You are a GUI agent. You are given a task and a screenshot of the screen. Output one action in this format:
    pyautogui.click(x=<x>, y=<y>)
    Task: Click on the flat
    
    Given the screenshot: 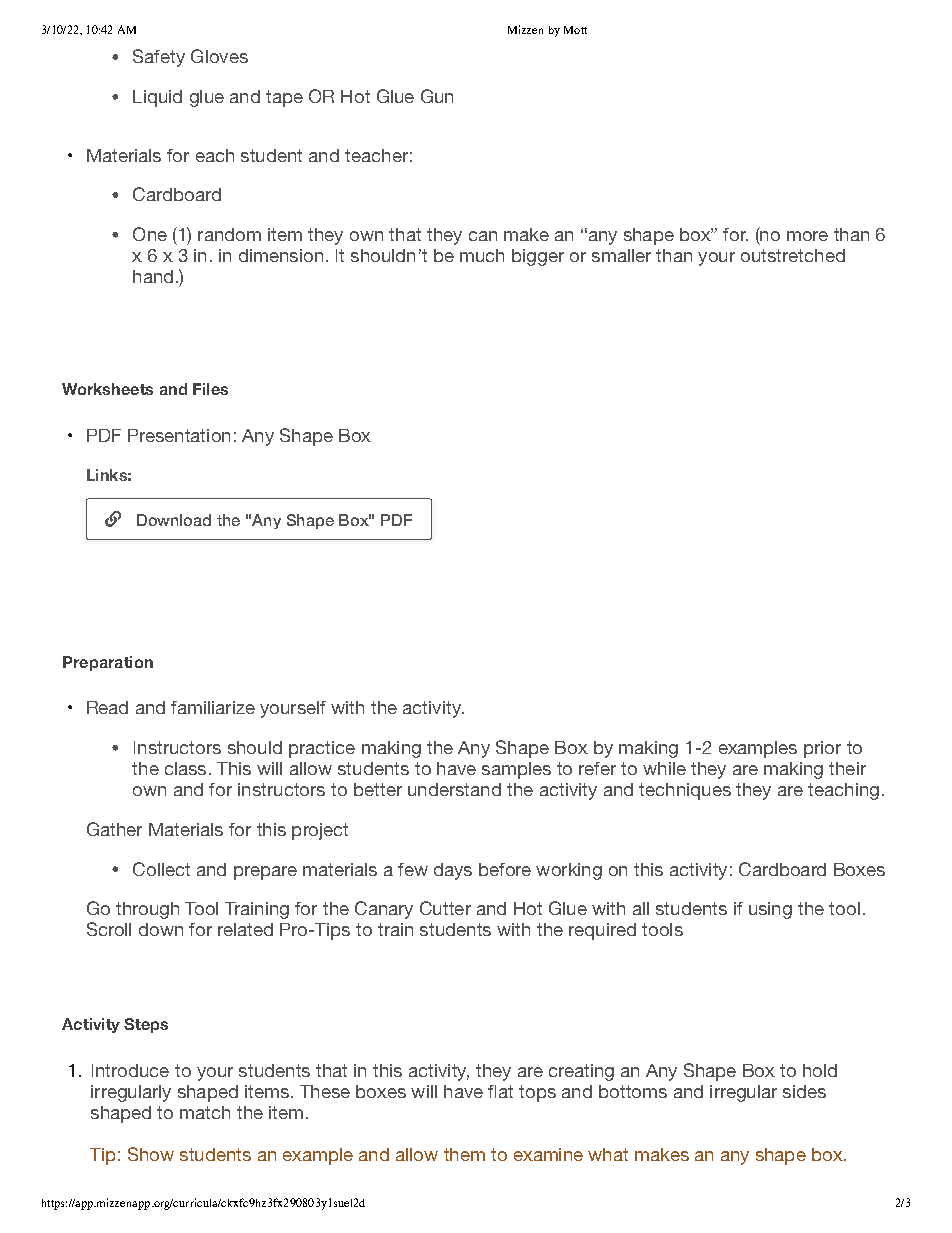 What is the action you would take?
    pyautogui.click(x=500, y=1091)
